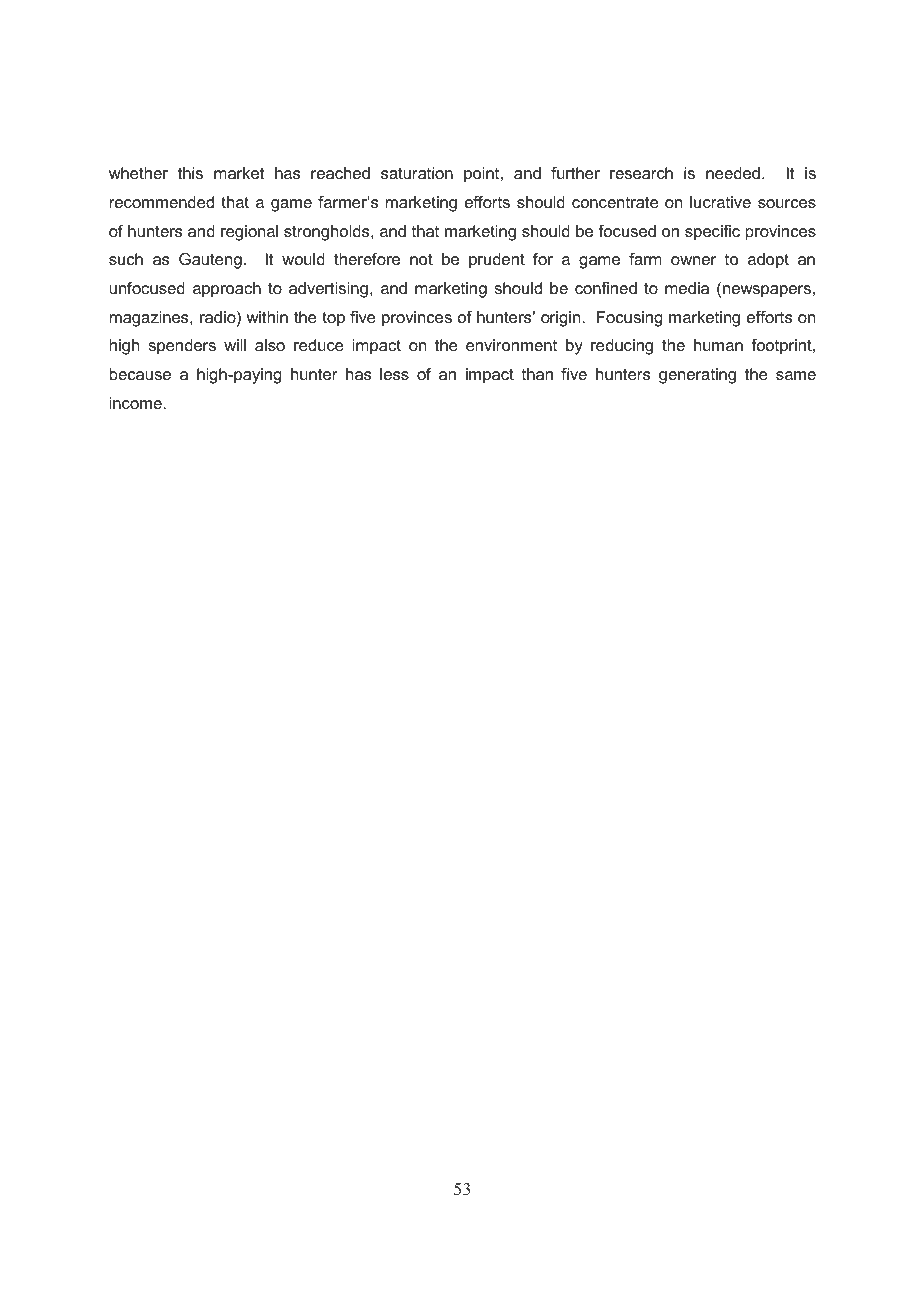 This screenshot has height=1308, width=924. I want to click on income, so click(137, 403).
